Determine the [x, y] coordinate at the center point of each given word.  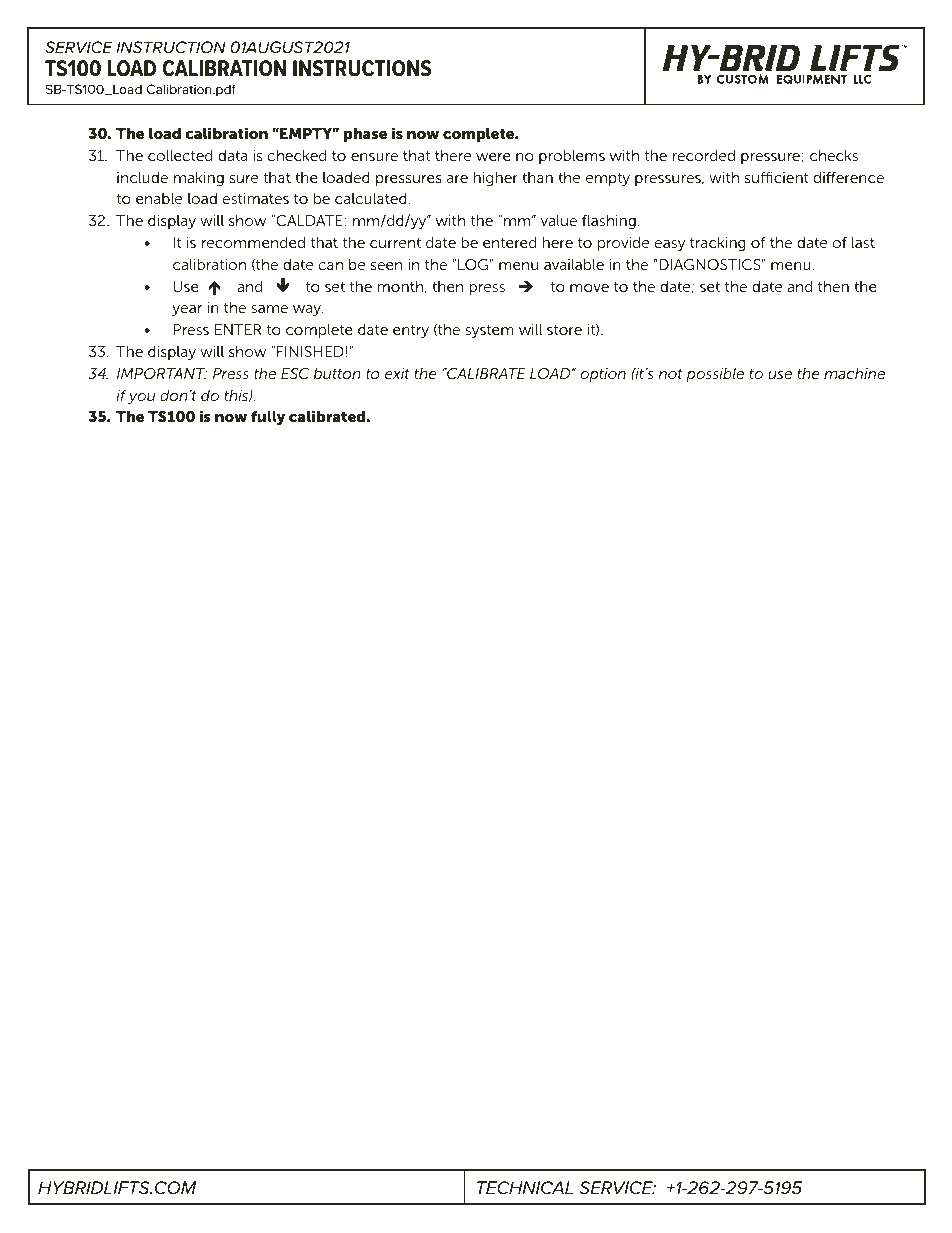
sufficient [777, 177]
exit [397, 373]
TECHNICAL [525, 1187]
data [232, 155]
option [603, 375]
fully [268, 418]
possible [715, 375]
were [493, 157]
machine [854, 373]
